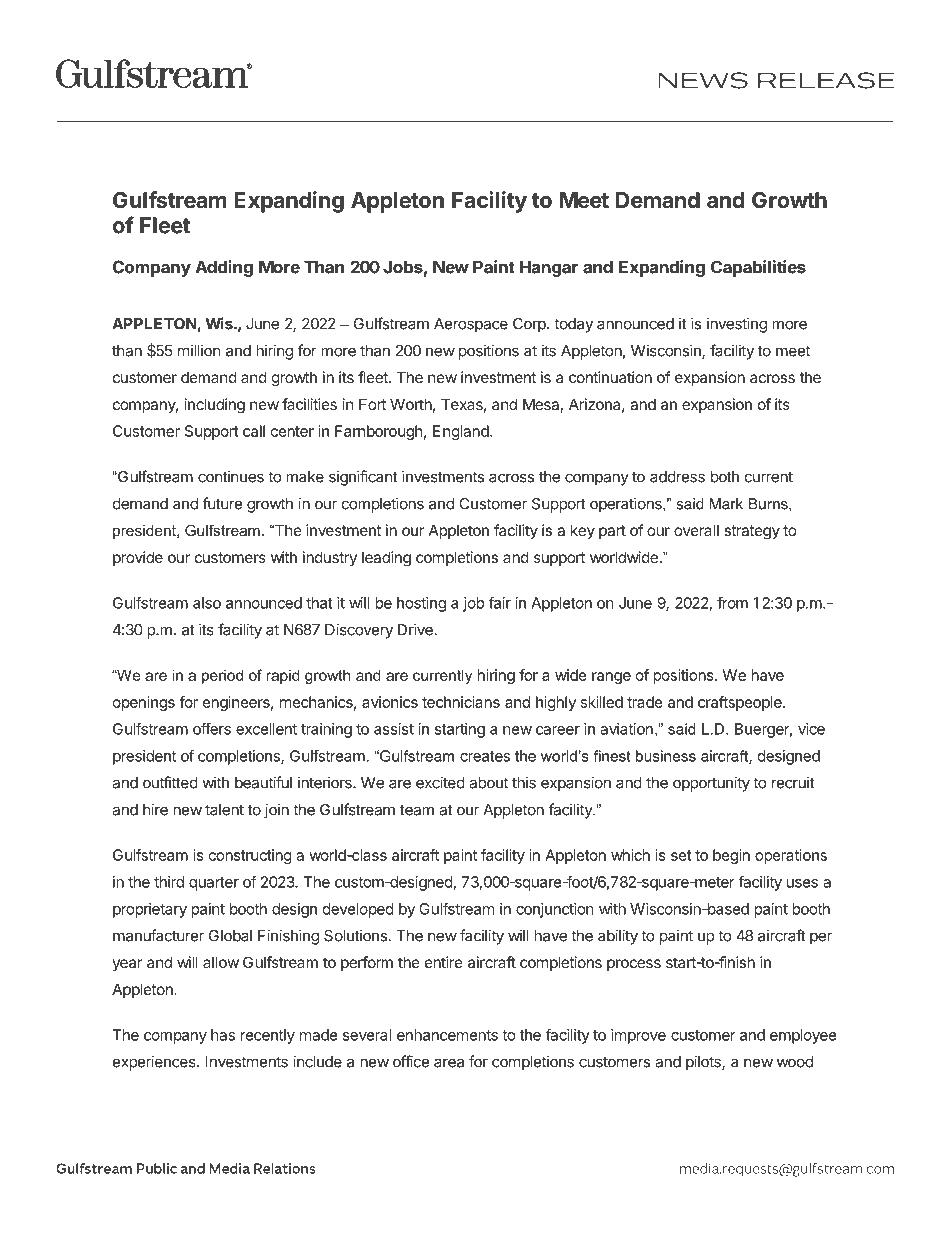  I want to click on enhancements, so click(447, 1035).
